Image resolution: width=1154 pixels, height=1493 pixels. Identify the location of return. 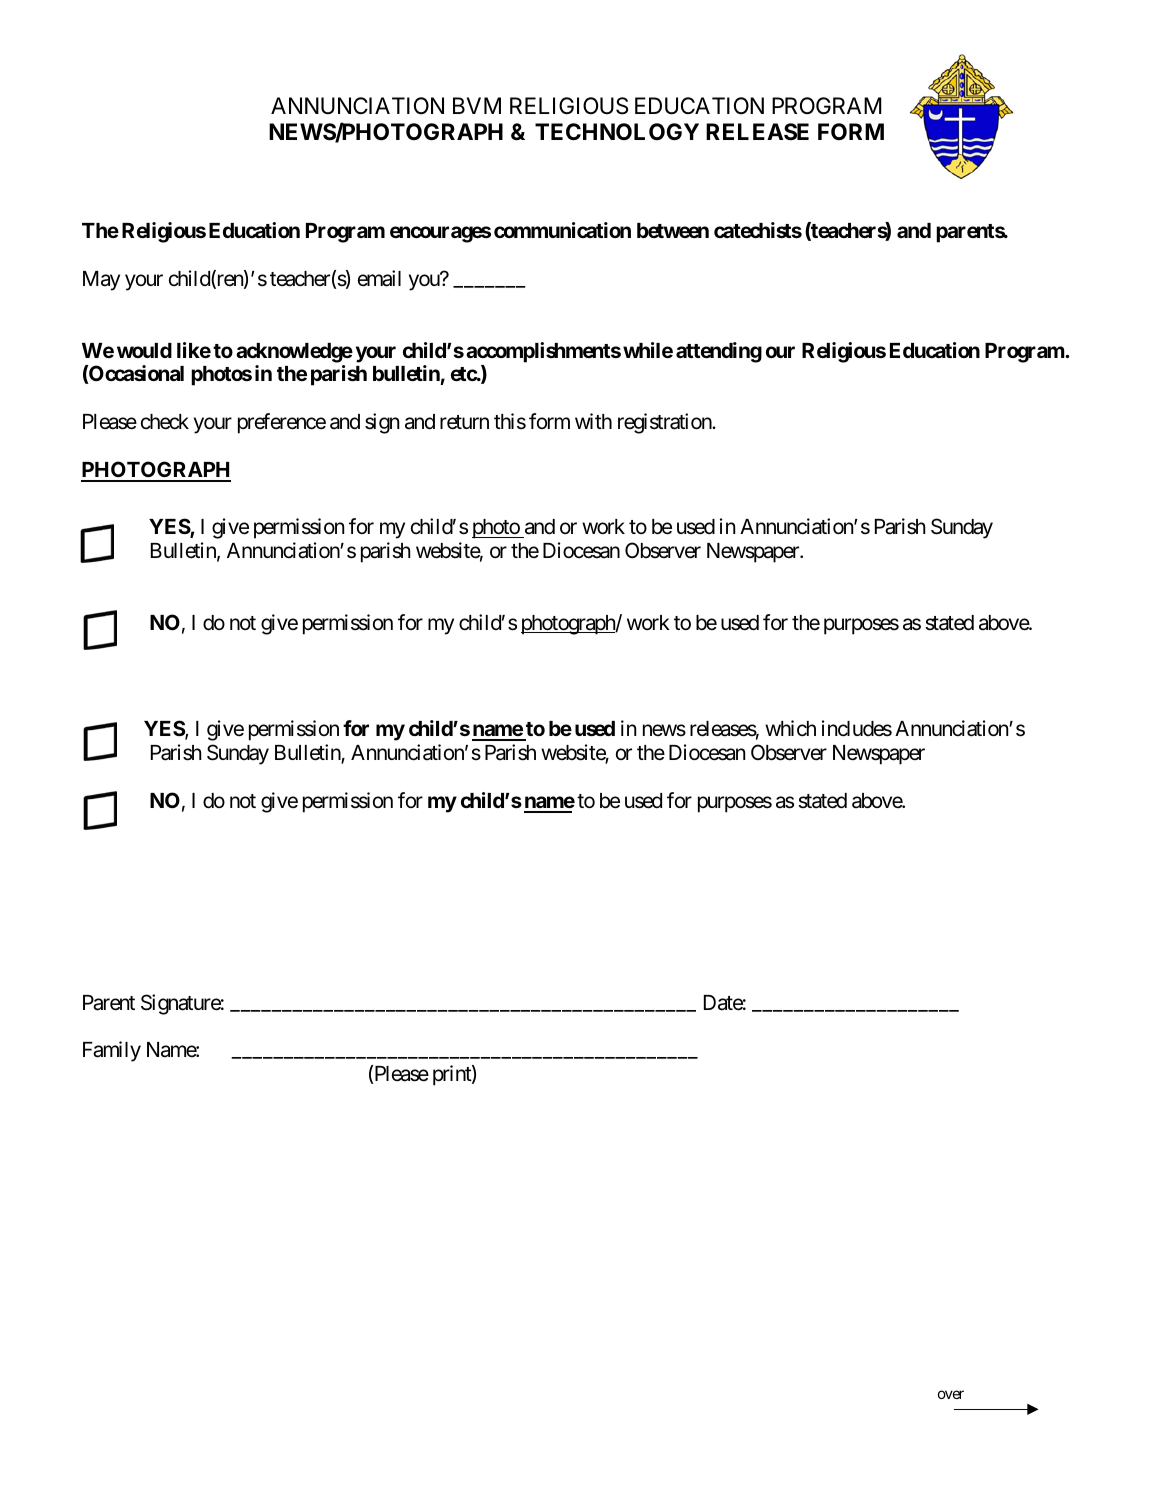
(464, 422).
